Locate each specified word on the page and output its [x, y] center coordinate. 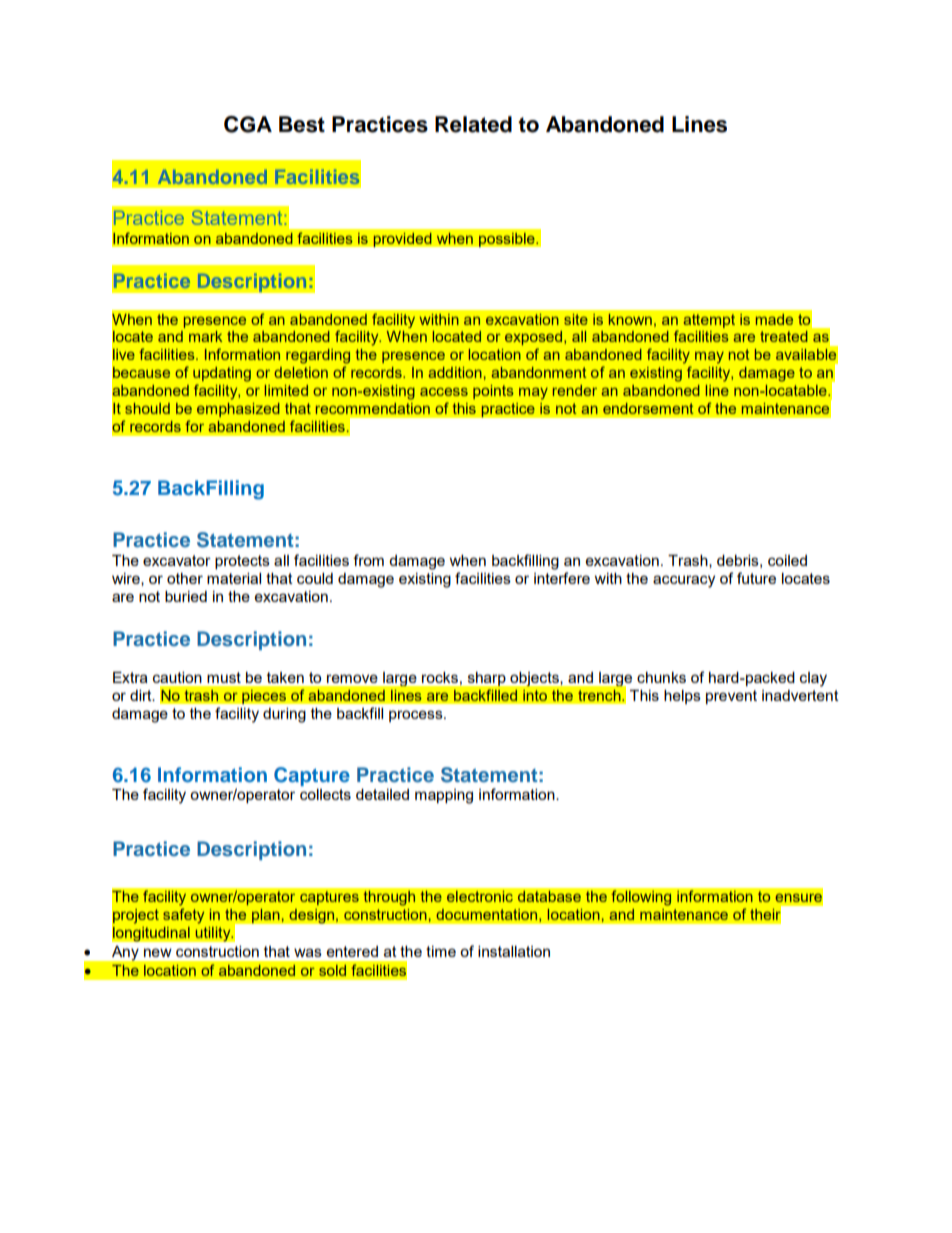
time [441, 951]
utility [214, 934]
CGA [248, 124]
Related [473, 124]
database [549, 896]
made [774, 319]
